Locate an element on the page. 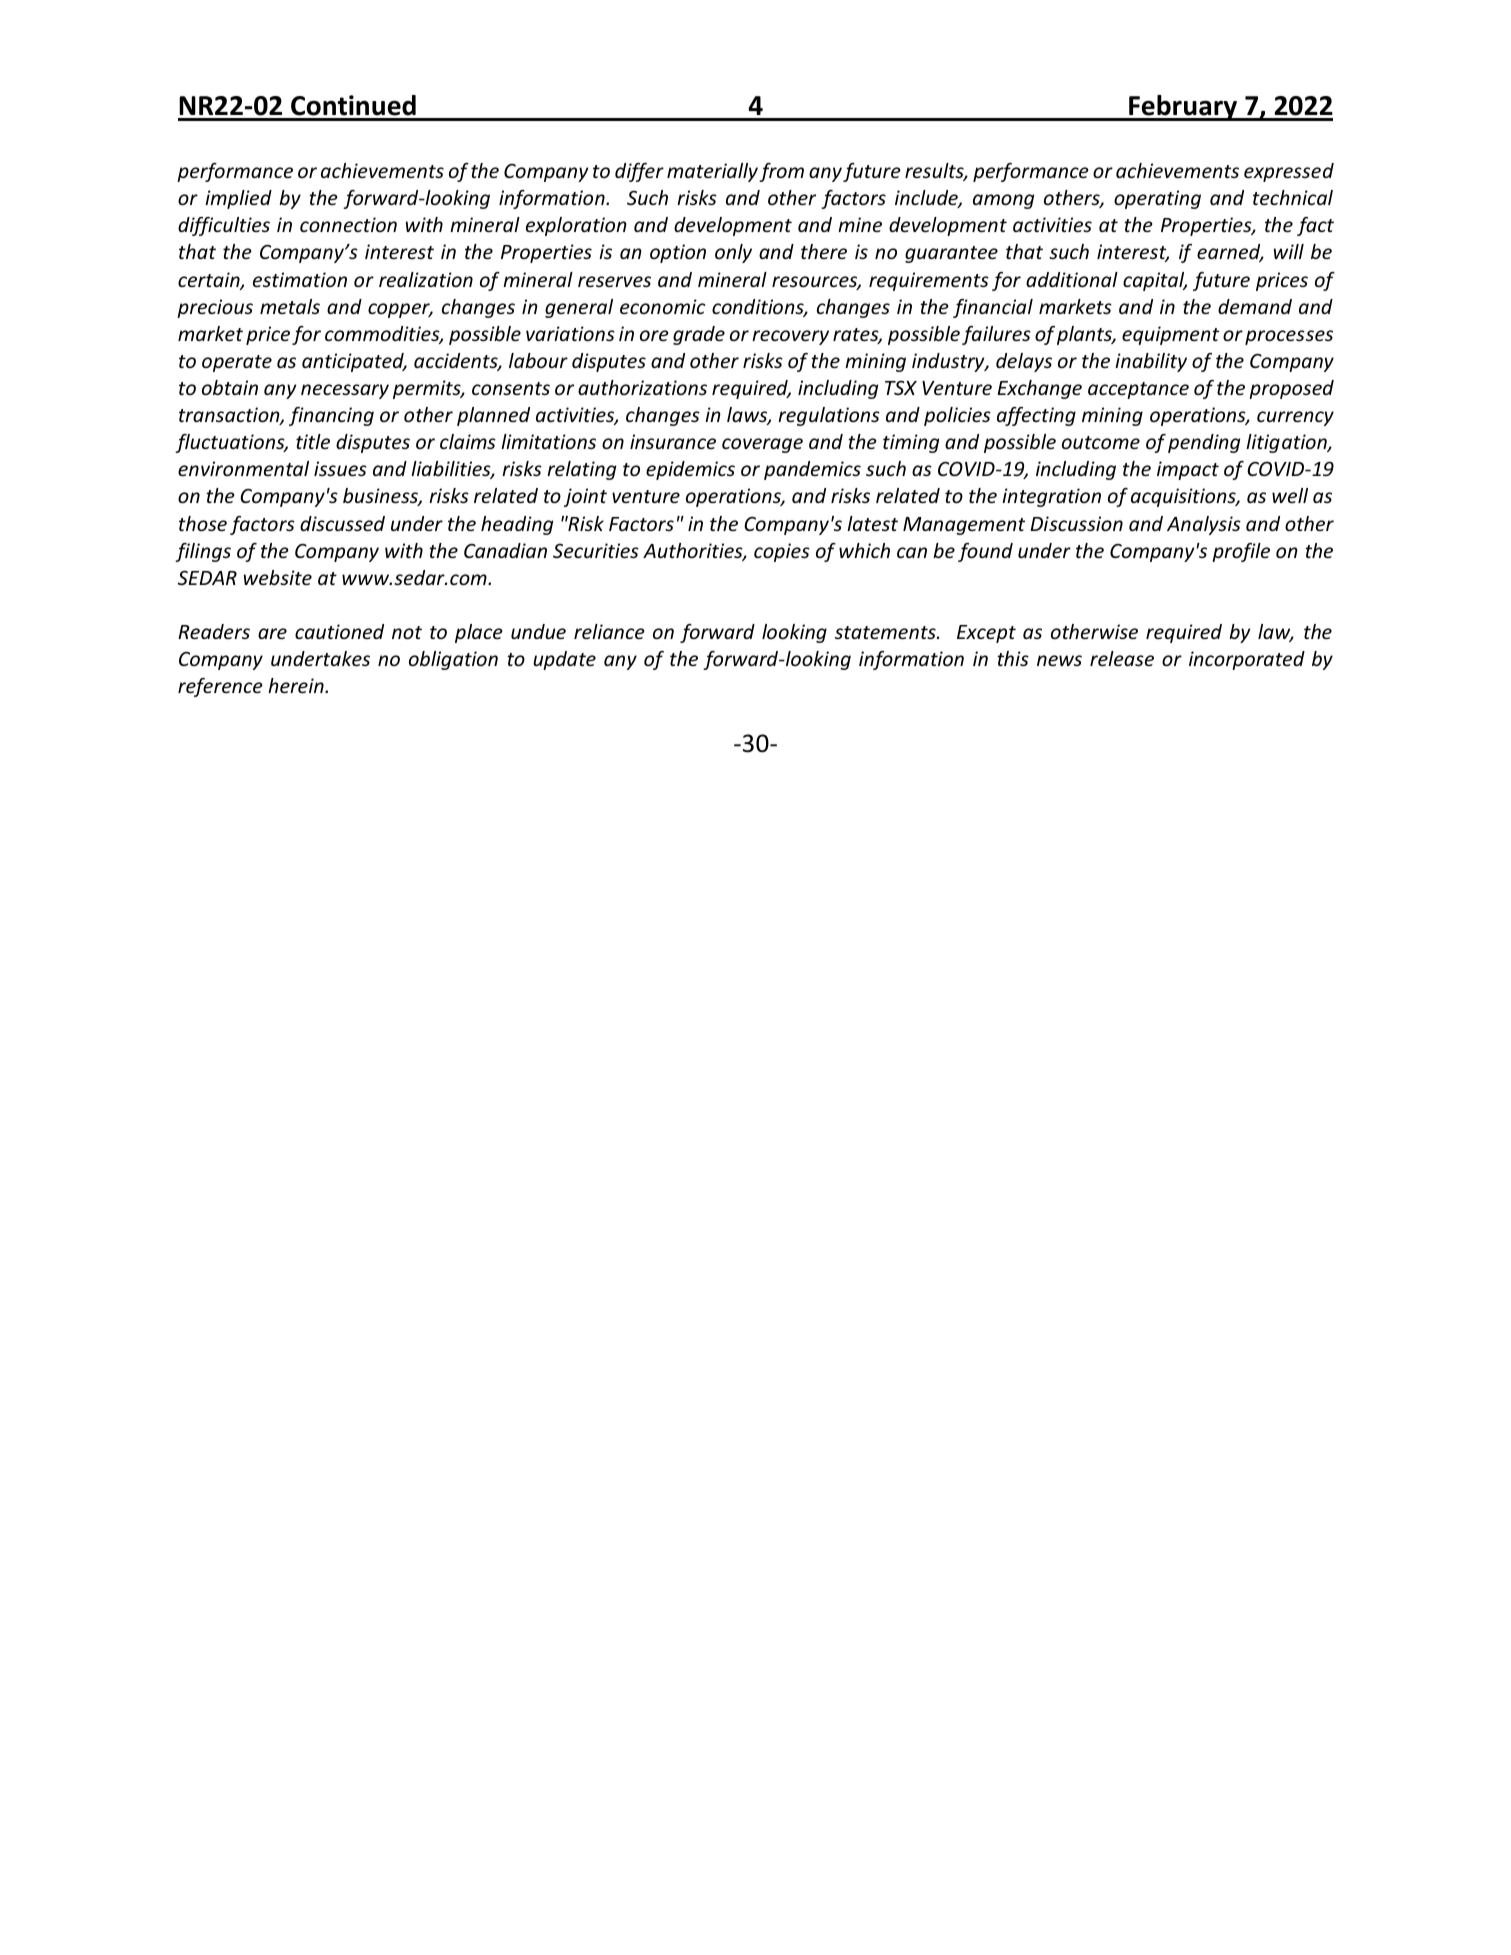 The width and height of the document is (1511, 1955). herein is located at coordinates (297, 685).
